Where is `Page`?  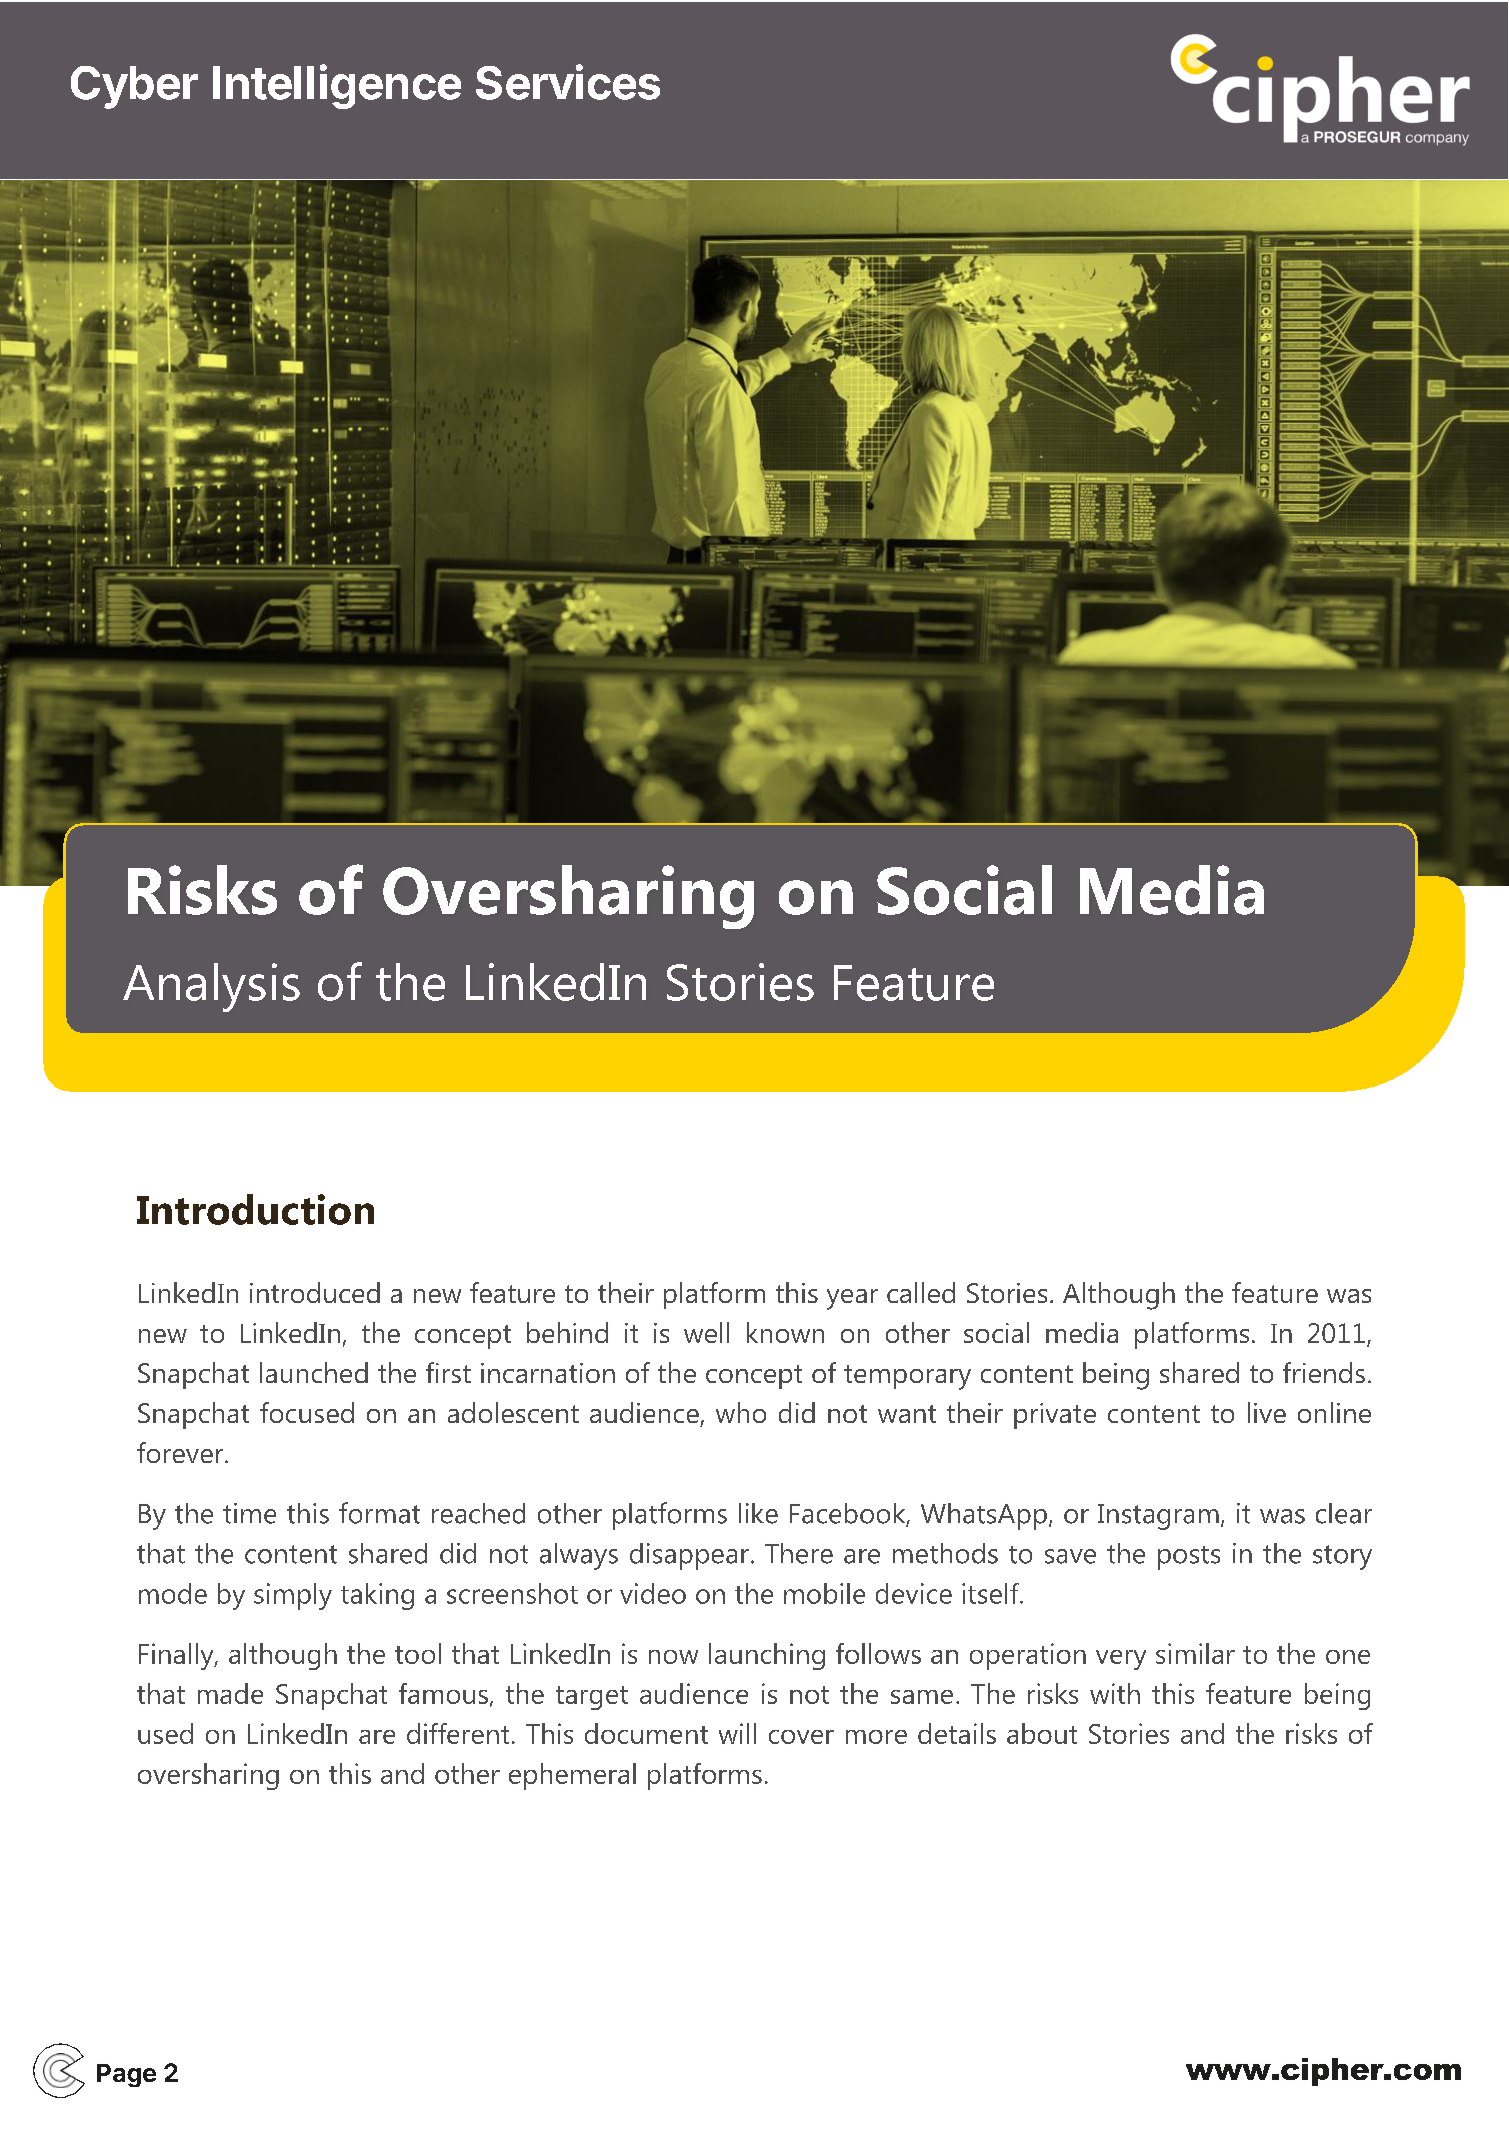
Page is located at coordinates (126, 2075).
